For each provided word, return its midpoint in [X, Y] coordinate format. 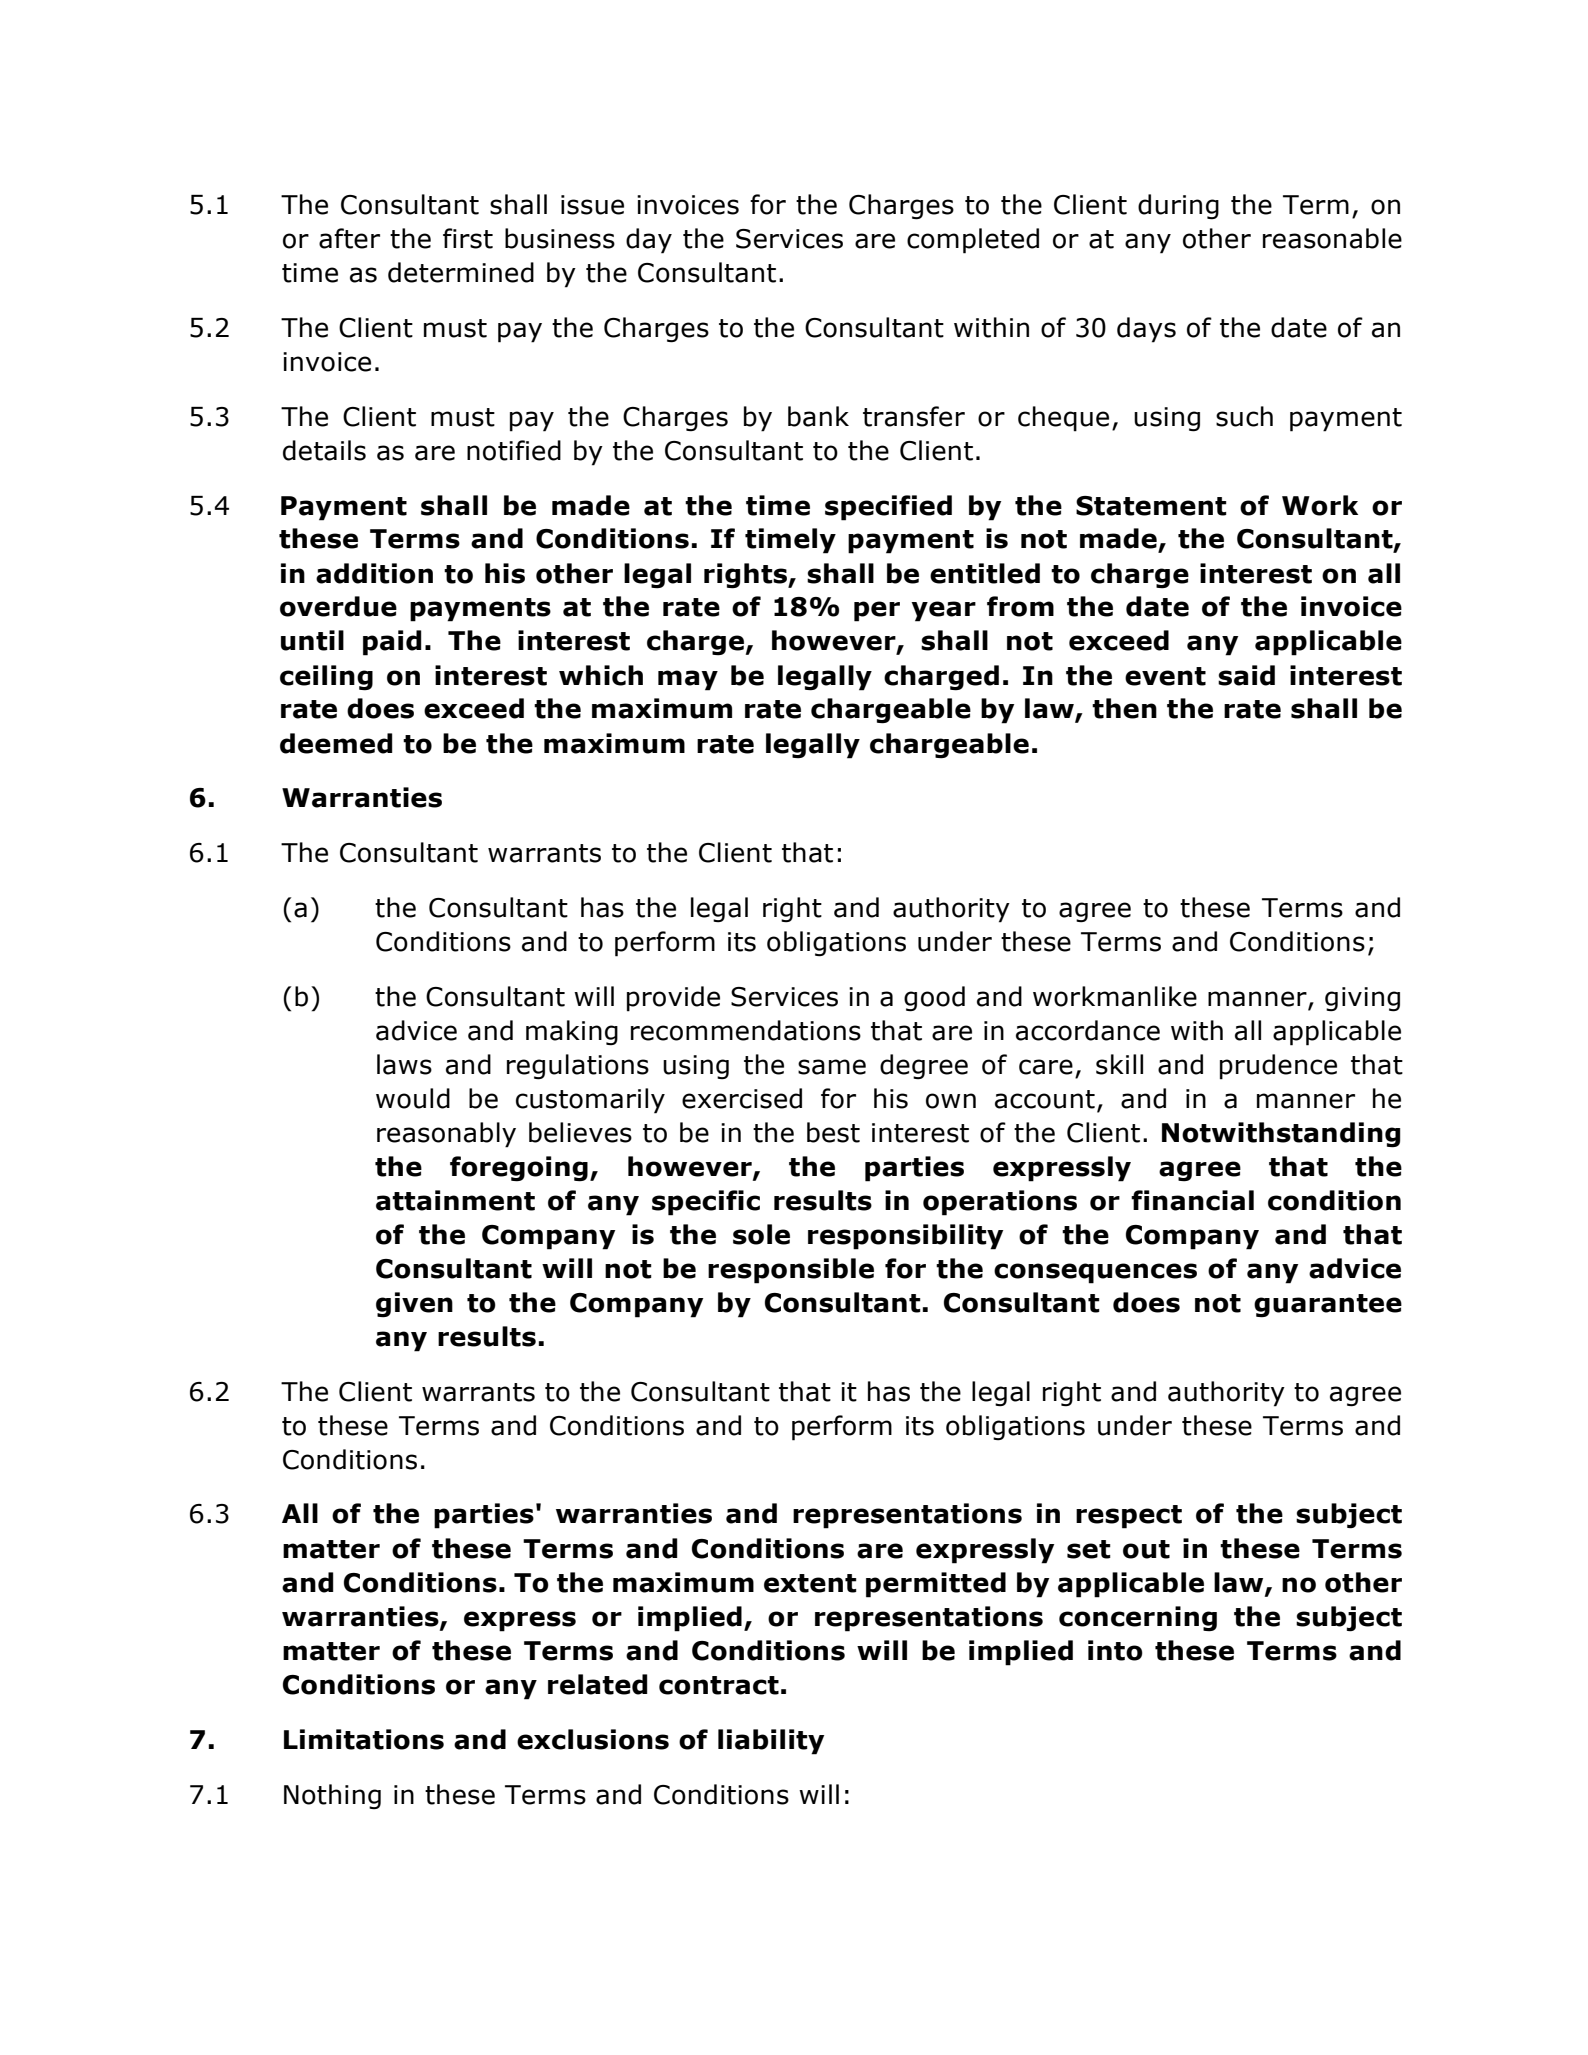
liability [771, 1742]
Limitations [364, 1739]
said [1246, 675]
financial [1192, 1200]
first [468, 238]
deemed [336, 743]
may [688, 680]
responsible [791, 1271]
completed [973, 241]
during [1178, 207]
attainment [455, 1200]
